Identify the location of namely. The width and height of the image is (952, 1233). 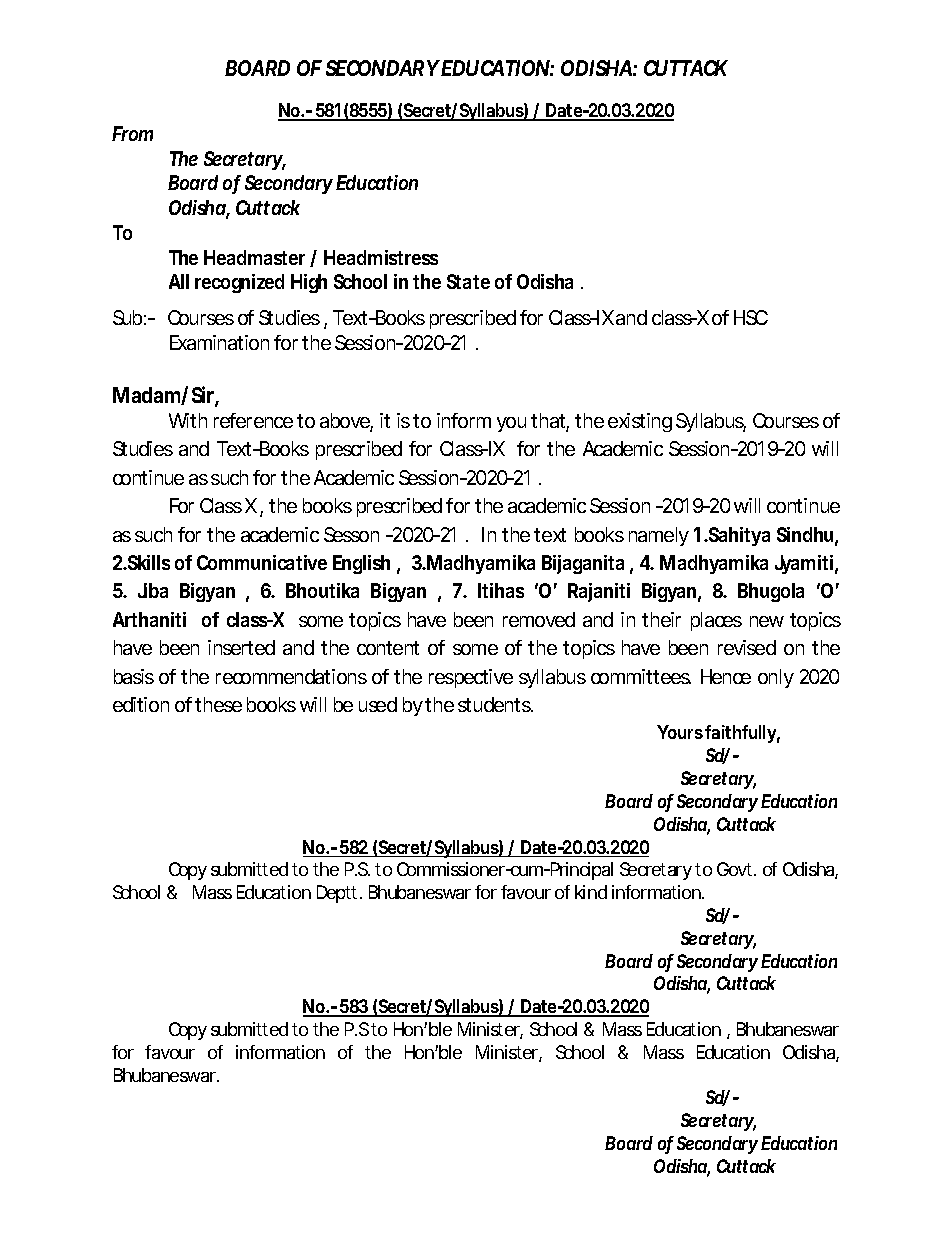
(659, 536).
